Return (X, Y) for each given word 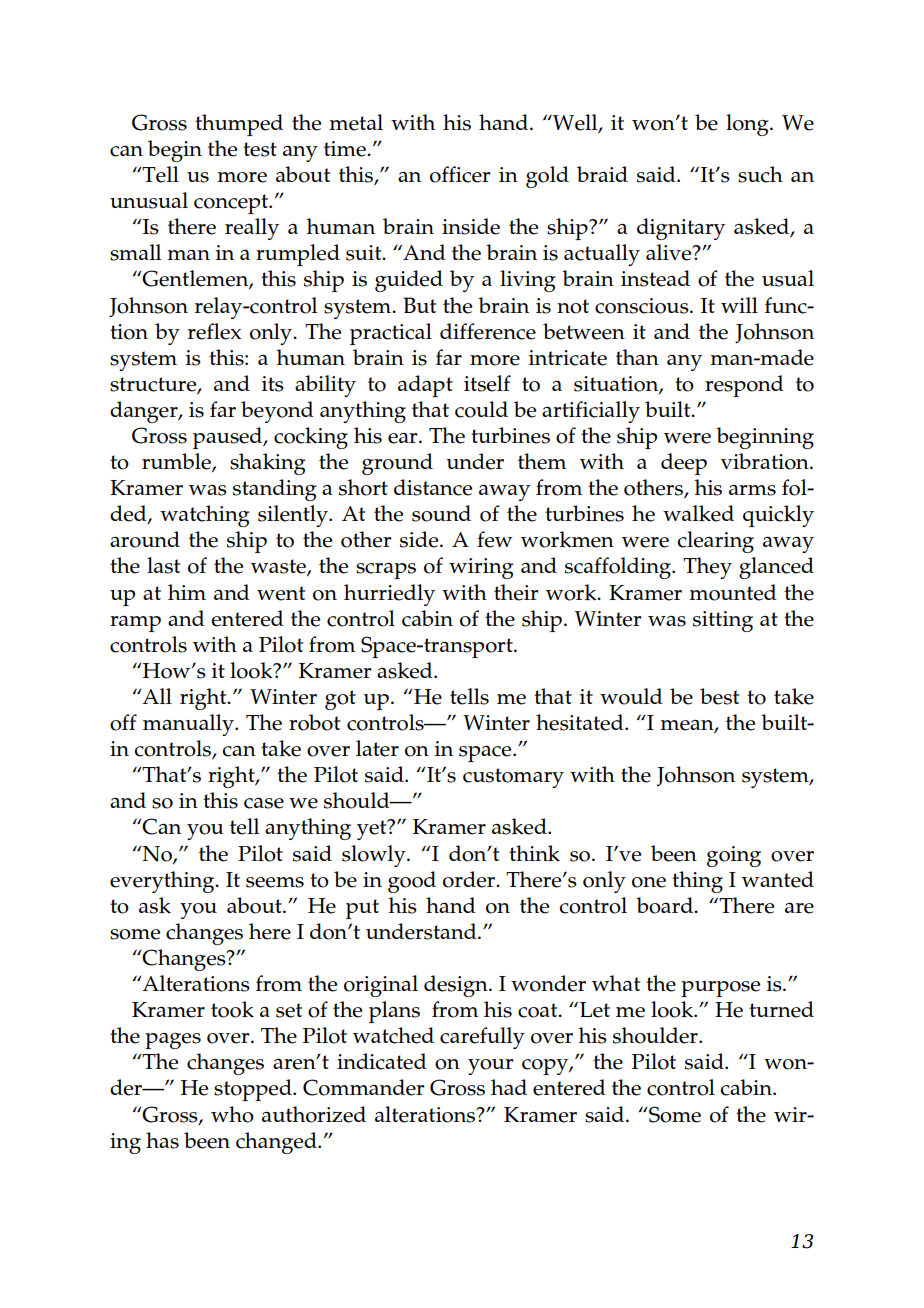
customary (513, 778)
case (264, 803)
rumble (177, 462)
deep (684, 464)
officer (460, 174)
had (509, 1087)
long (748, 125)
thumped (239, 125)
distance (433, 487)
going (734, 856)
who (232, 1114)
